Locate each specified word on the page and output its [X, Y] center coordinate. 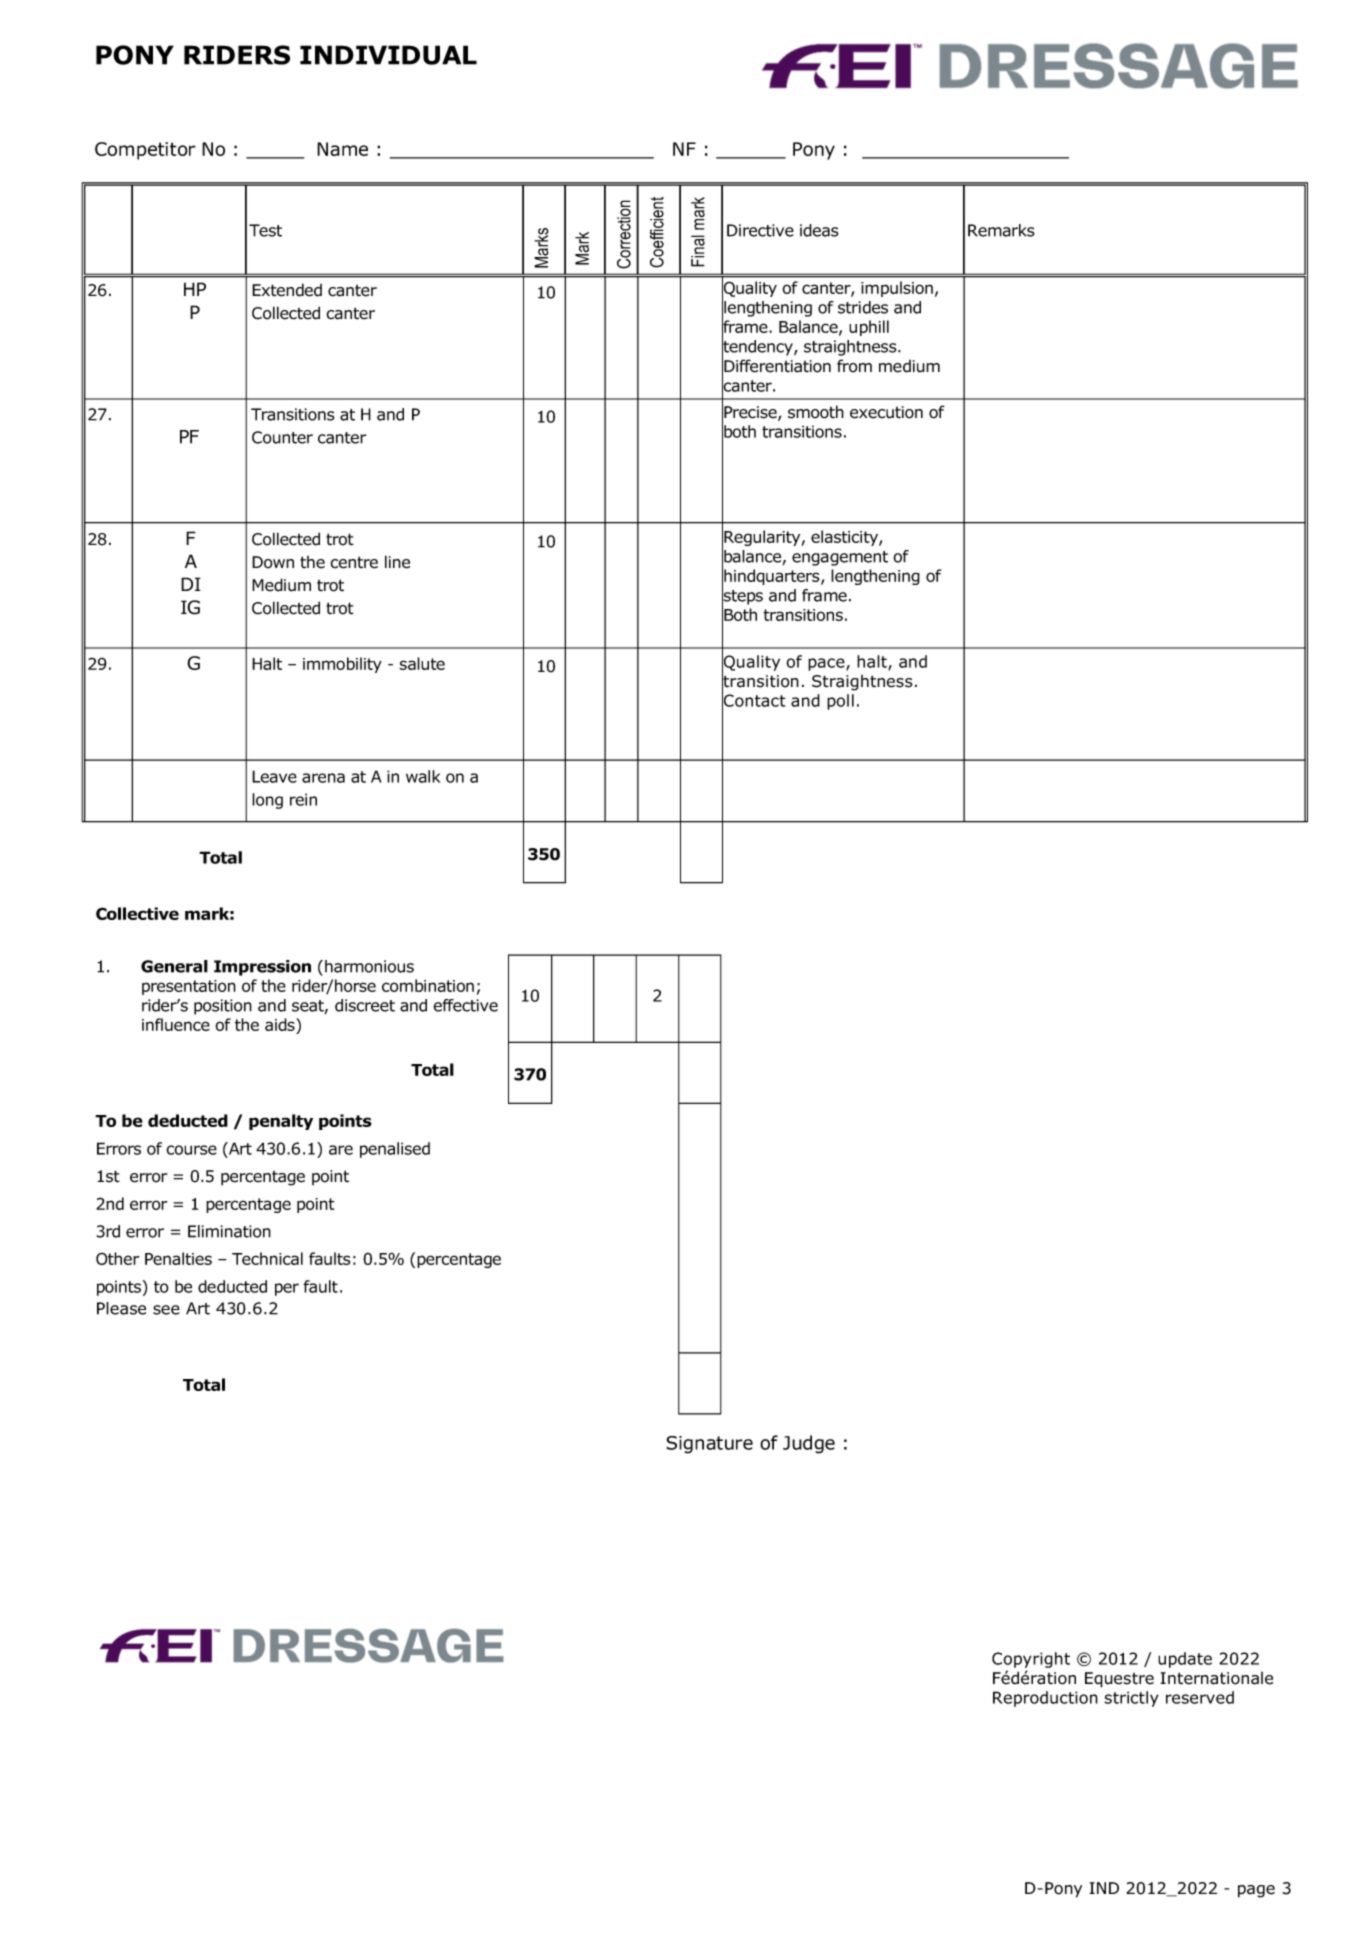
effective [465, 1005]
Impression [262, 968]
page [1256, 1891]
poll [840, 702]
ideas [819, 230]
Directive [760, 230]
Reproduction [1045, 1699]
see [166, 1310]
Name [342, 149]
